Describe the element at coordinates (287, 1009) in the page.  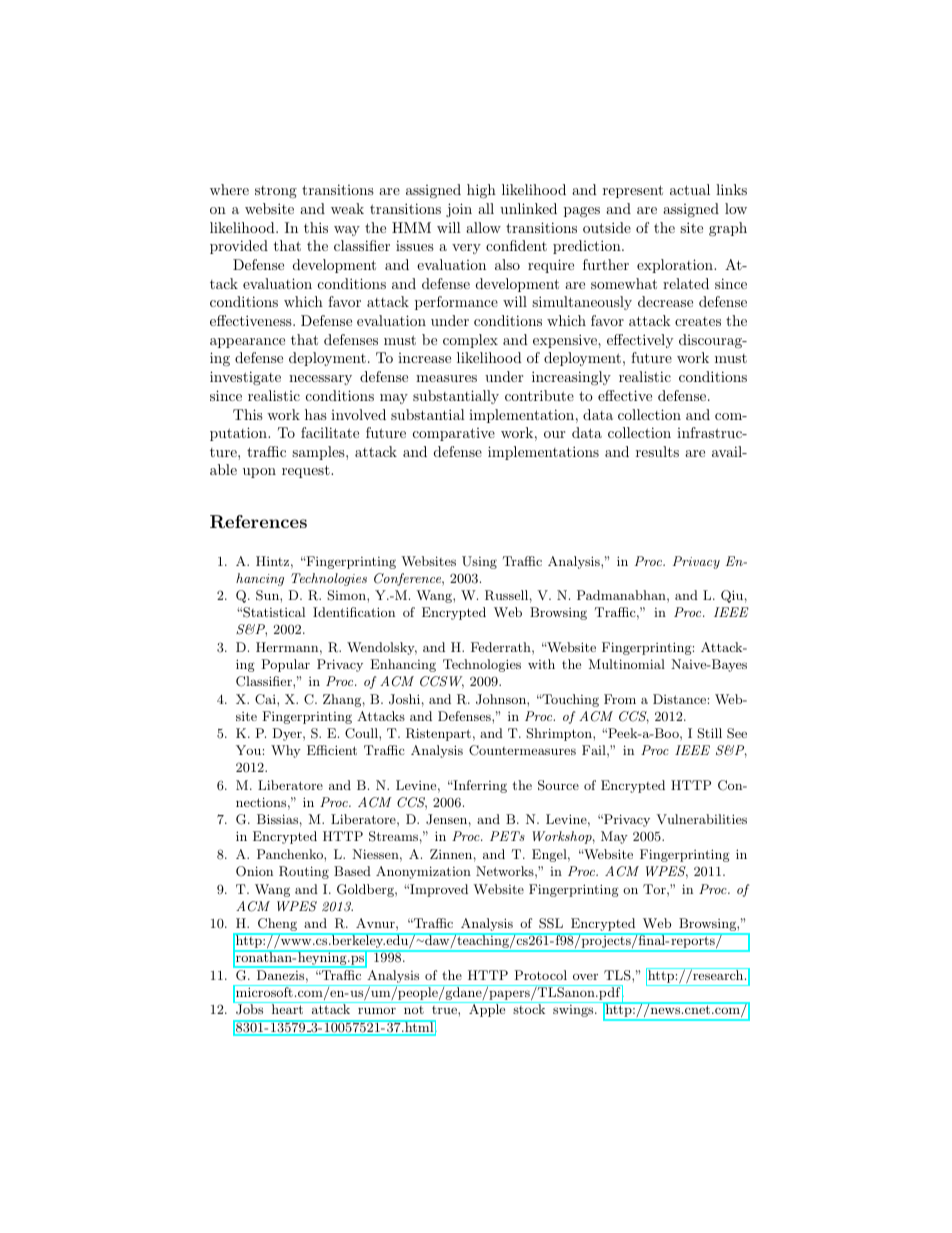
I see `heart` at that location.
